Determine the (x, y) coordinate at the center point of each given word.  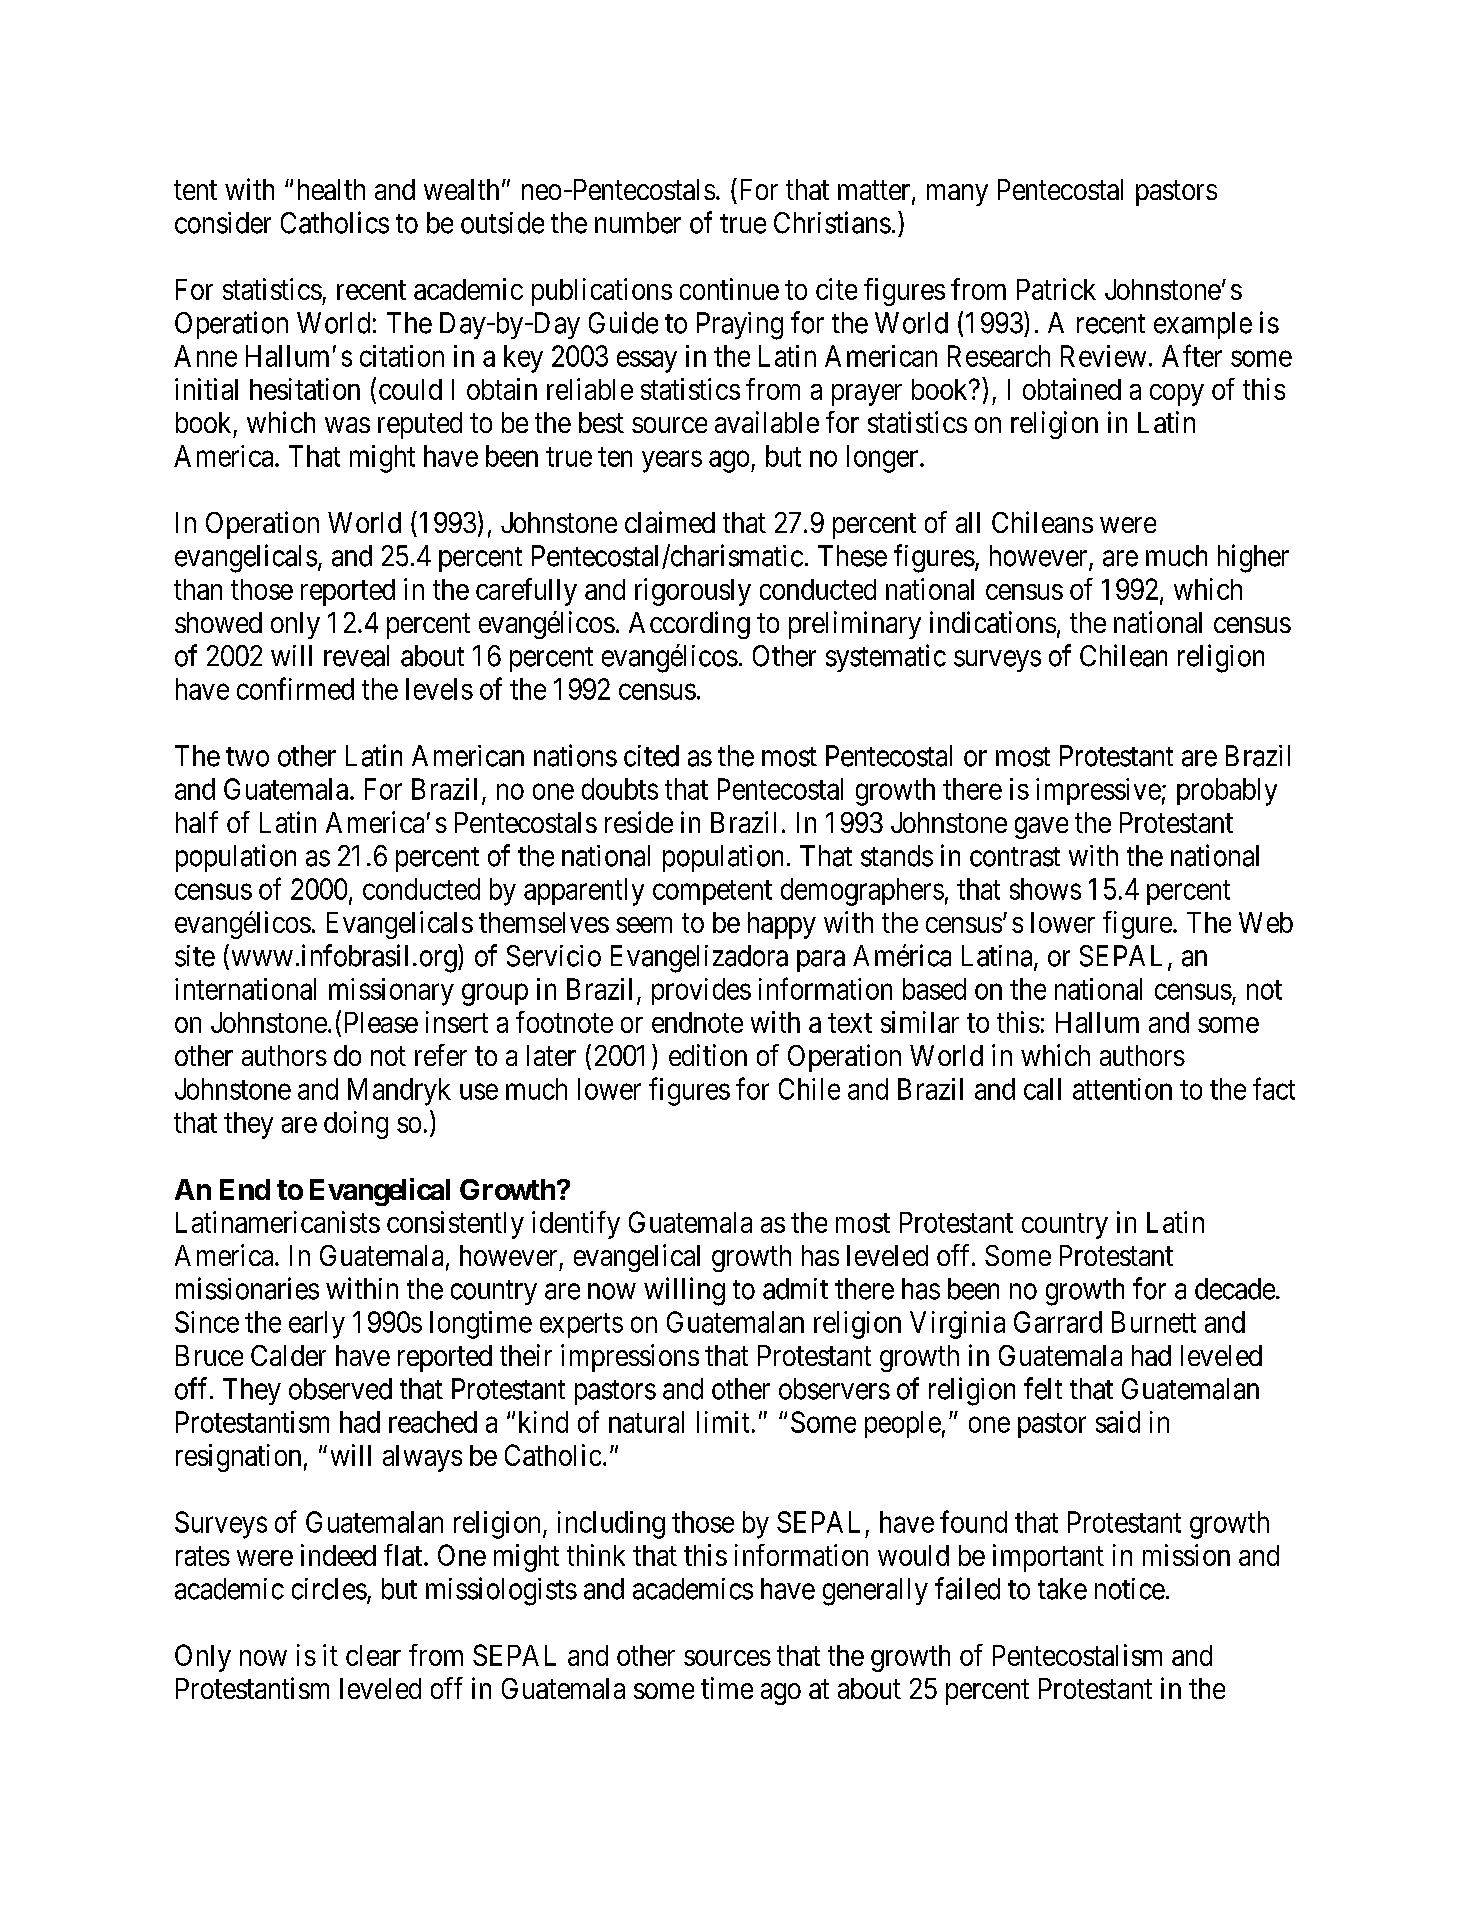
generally (875, 1592)
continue (729, 289)
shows (1045, 889)
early (317, 1325)
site (195, 956)
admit (795, 1289)
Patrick (1056, 289)
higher (1253, 558)
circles (329, 1589)
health (331, 189)
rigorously (693, 592)
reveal (356, 656)
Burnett (1154, 1322)
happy (782, 925)
